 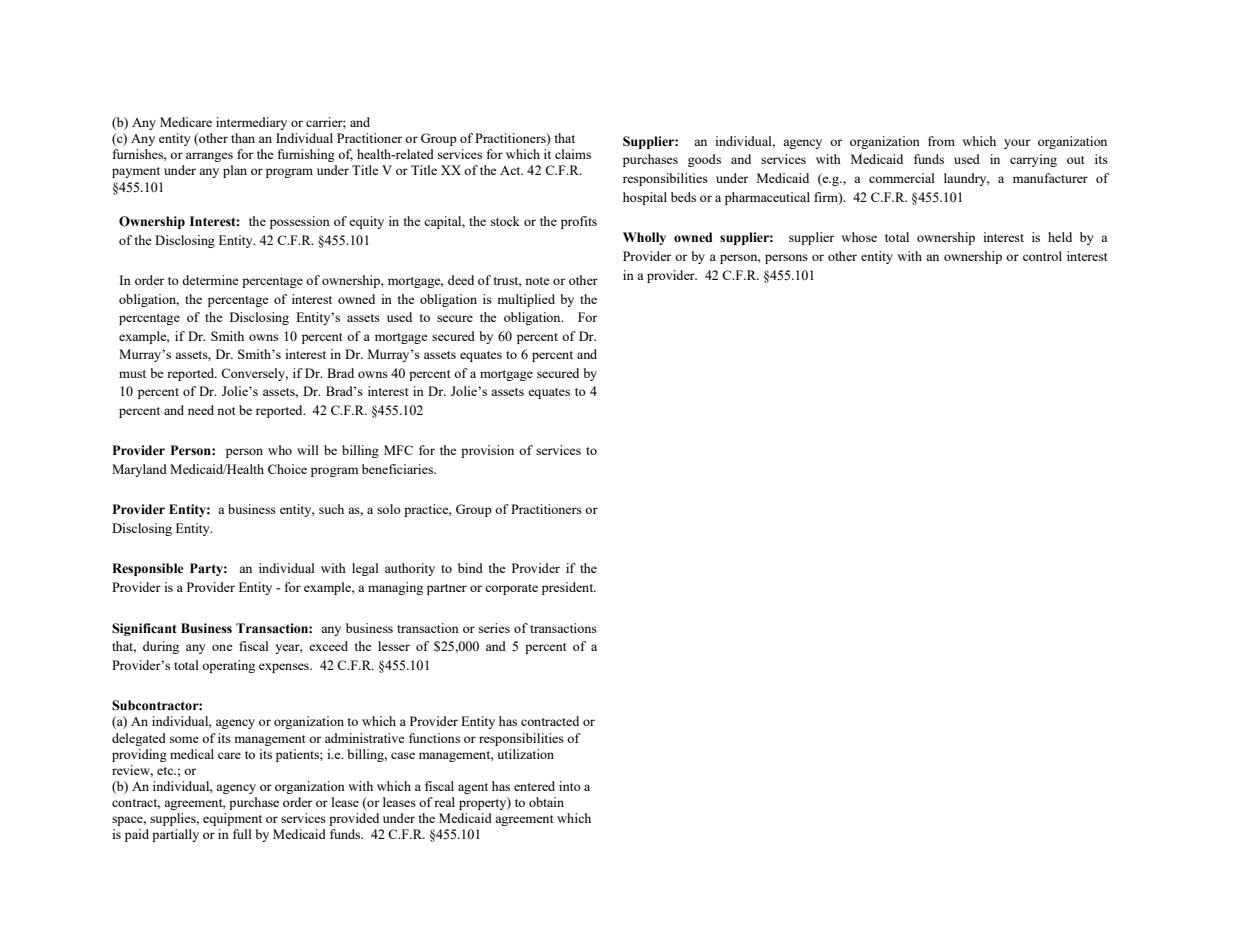 I want to click on Conversely, so click(x=254, y=374).
